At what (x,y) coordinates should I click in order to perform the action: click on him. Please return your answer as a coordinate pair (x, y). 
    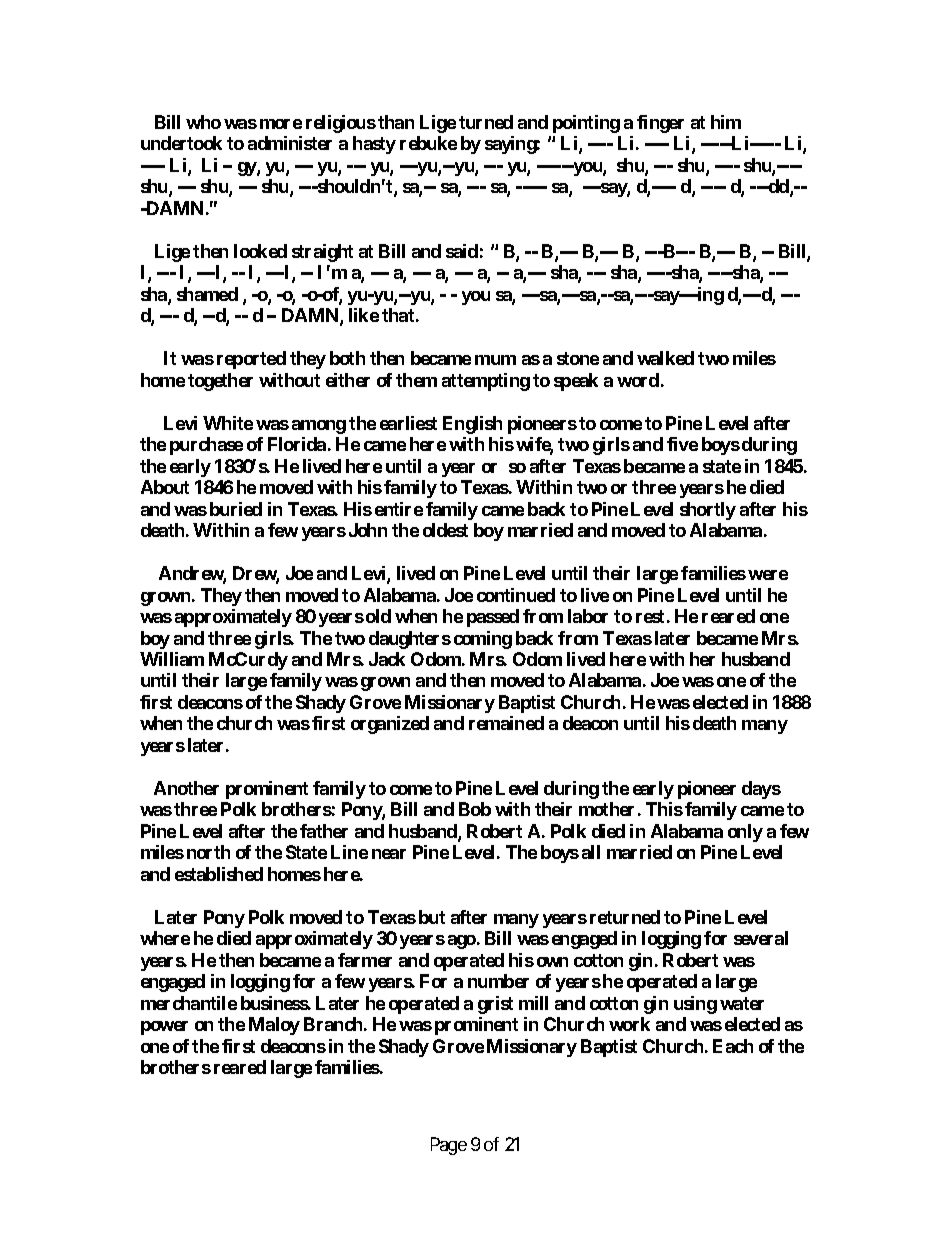
    Looking at the image, I should click on (726, 122).
